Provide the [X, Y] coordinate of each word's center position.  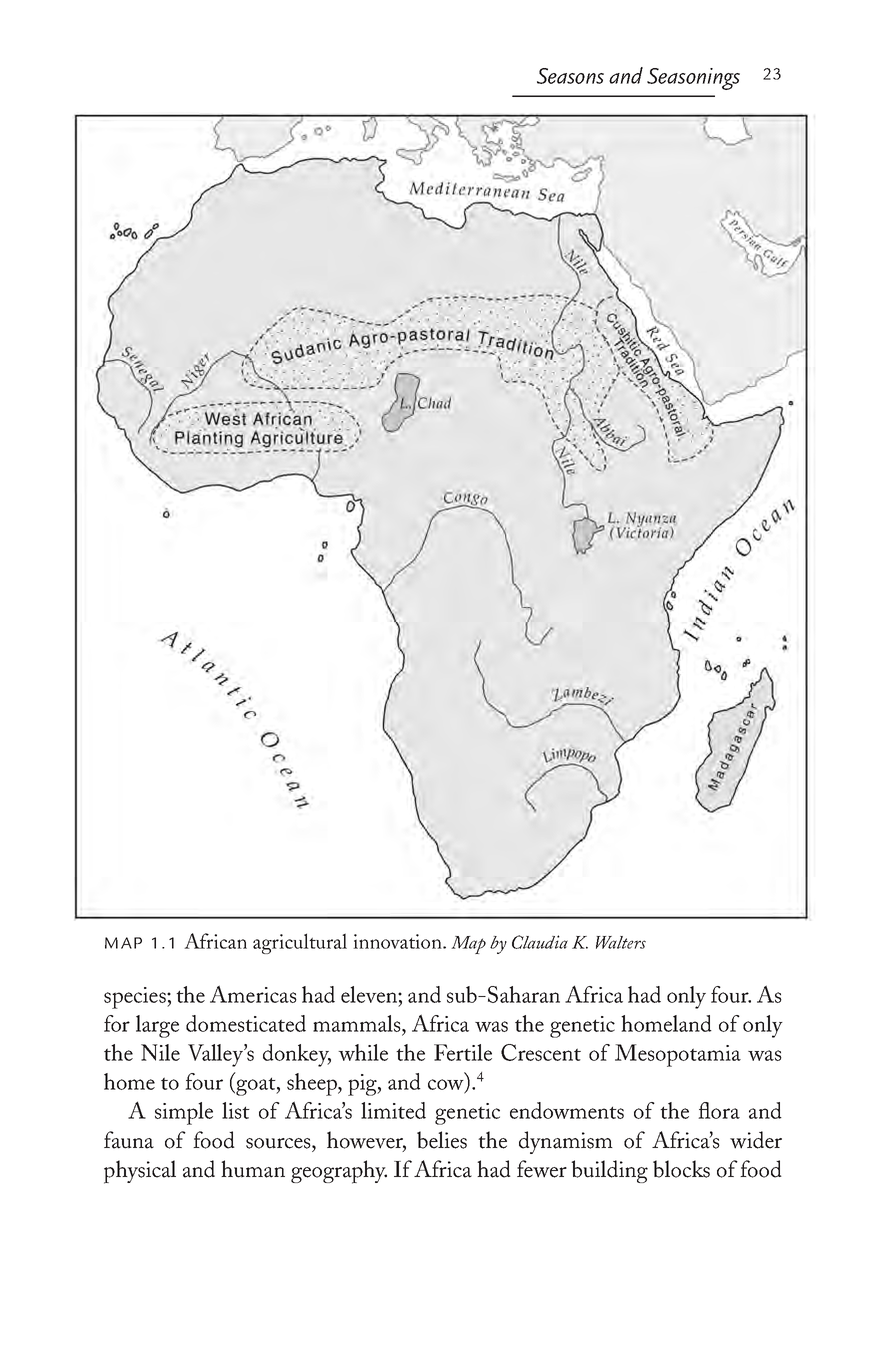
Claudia [540, 942]
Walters [621, 942]
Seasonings [693, 79]
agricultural [300, 943]
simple [184, 1113]
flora [719, 1110]
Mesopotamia [678, 1055]
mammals [358, 1023]
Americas [253, 994]
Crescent [541, 1052]
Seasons [570, 76]
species [136, 998]
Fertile [463, 1052]
